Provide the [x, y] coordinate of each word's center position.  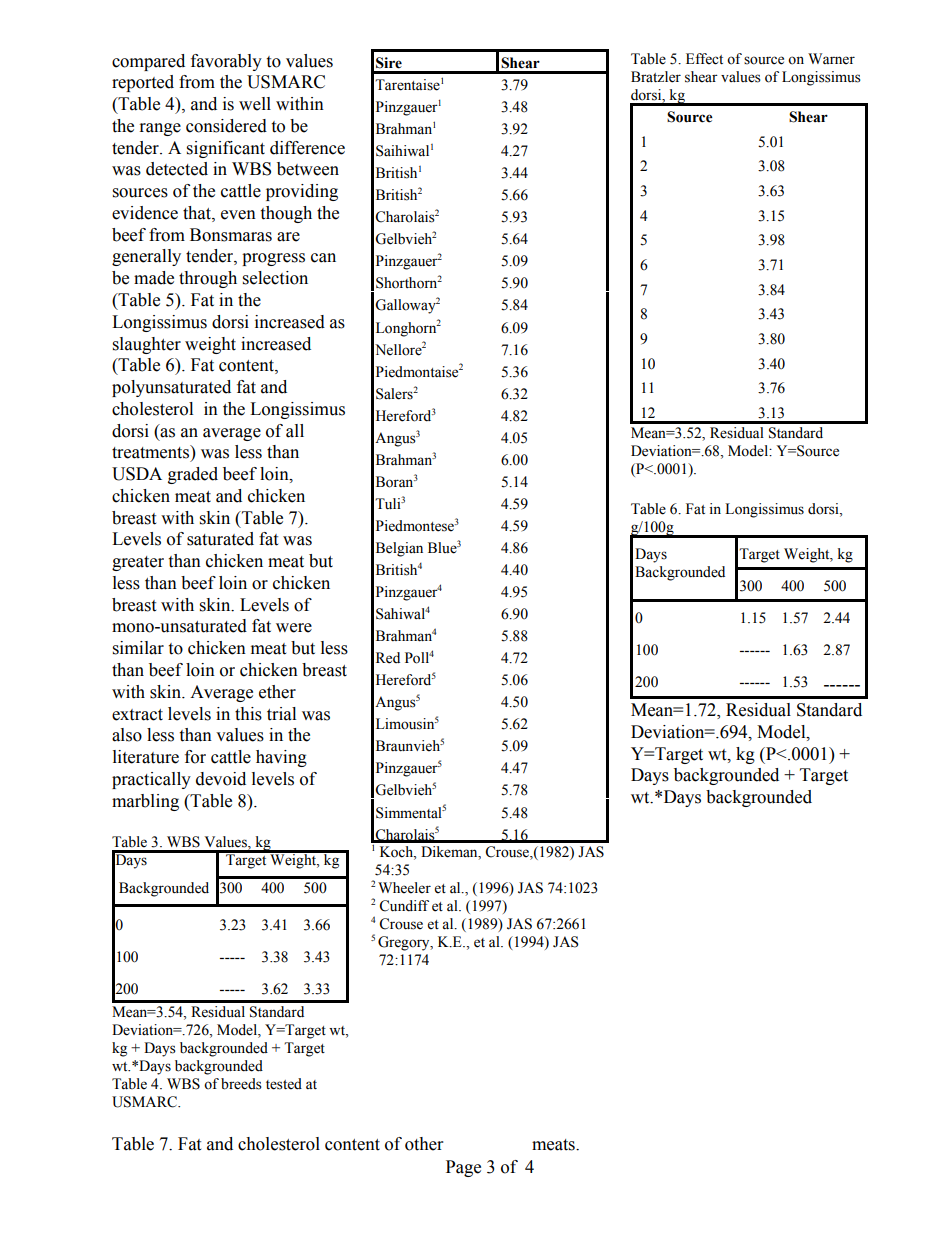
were [294, 628]
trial [281, 714]
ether [277, 692]
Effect [704, 59]
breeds [241, 1084]
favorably [226, 62]
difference [307, 148]
